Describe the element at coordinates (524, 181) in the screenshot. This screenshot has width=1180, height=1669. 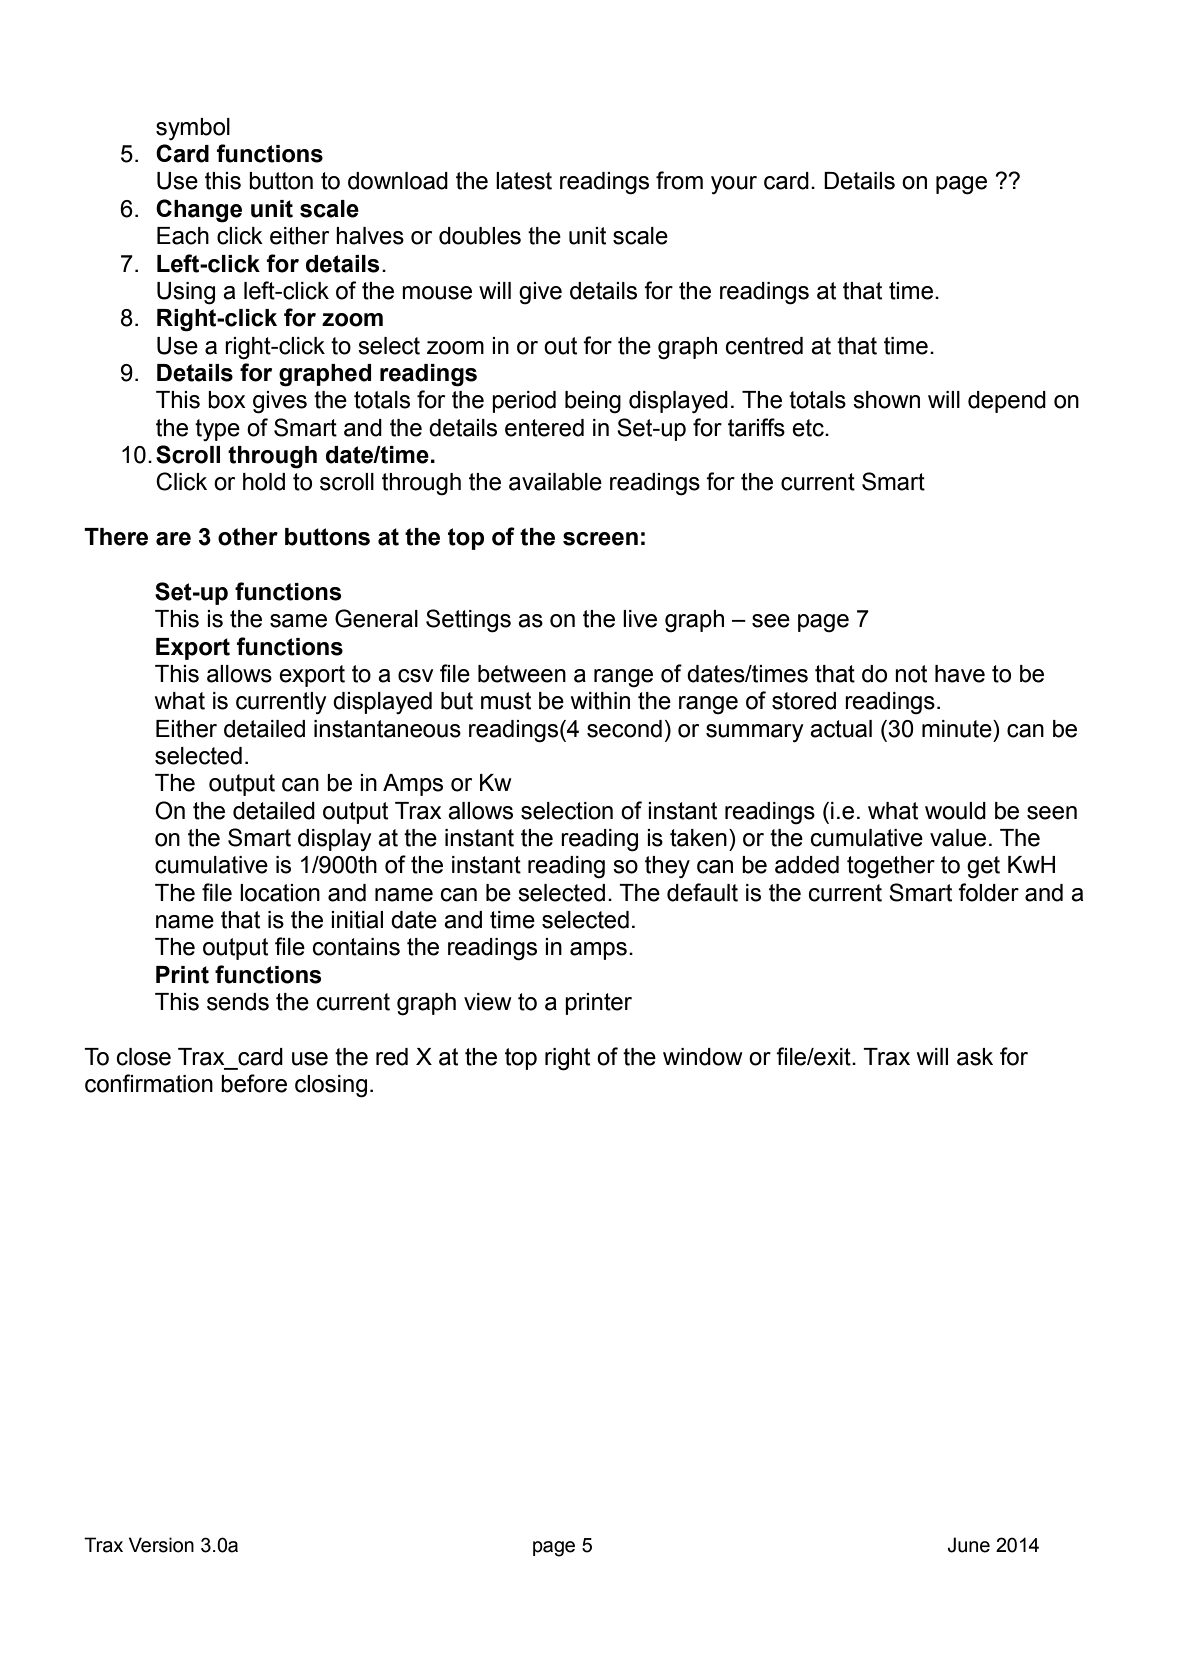
I see `latest` at that location.
